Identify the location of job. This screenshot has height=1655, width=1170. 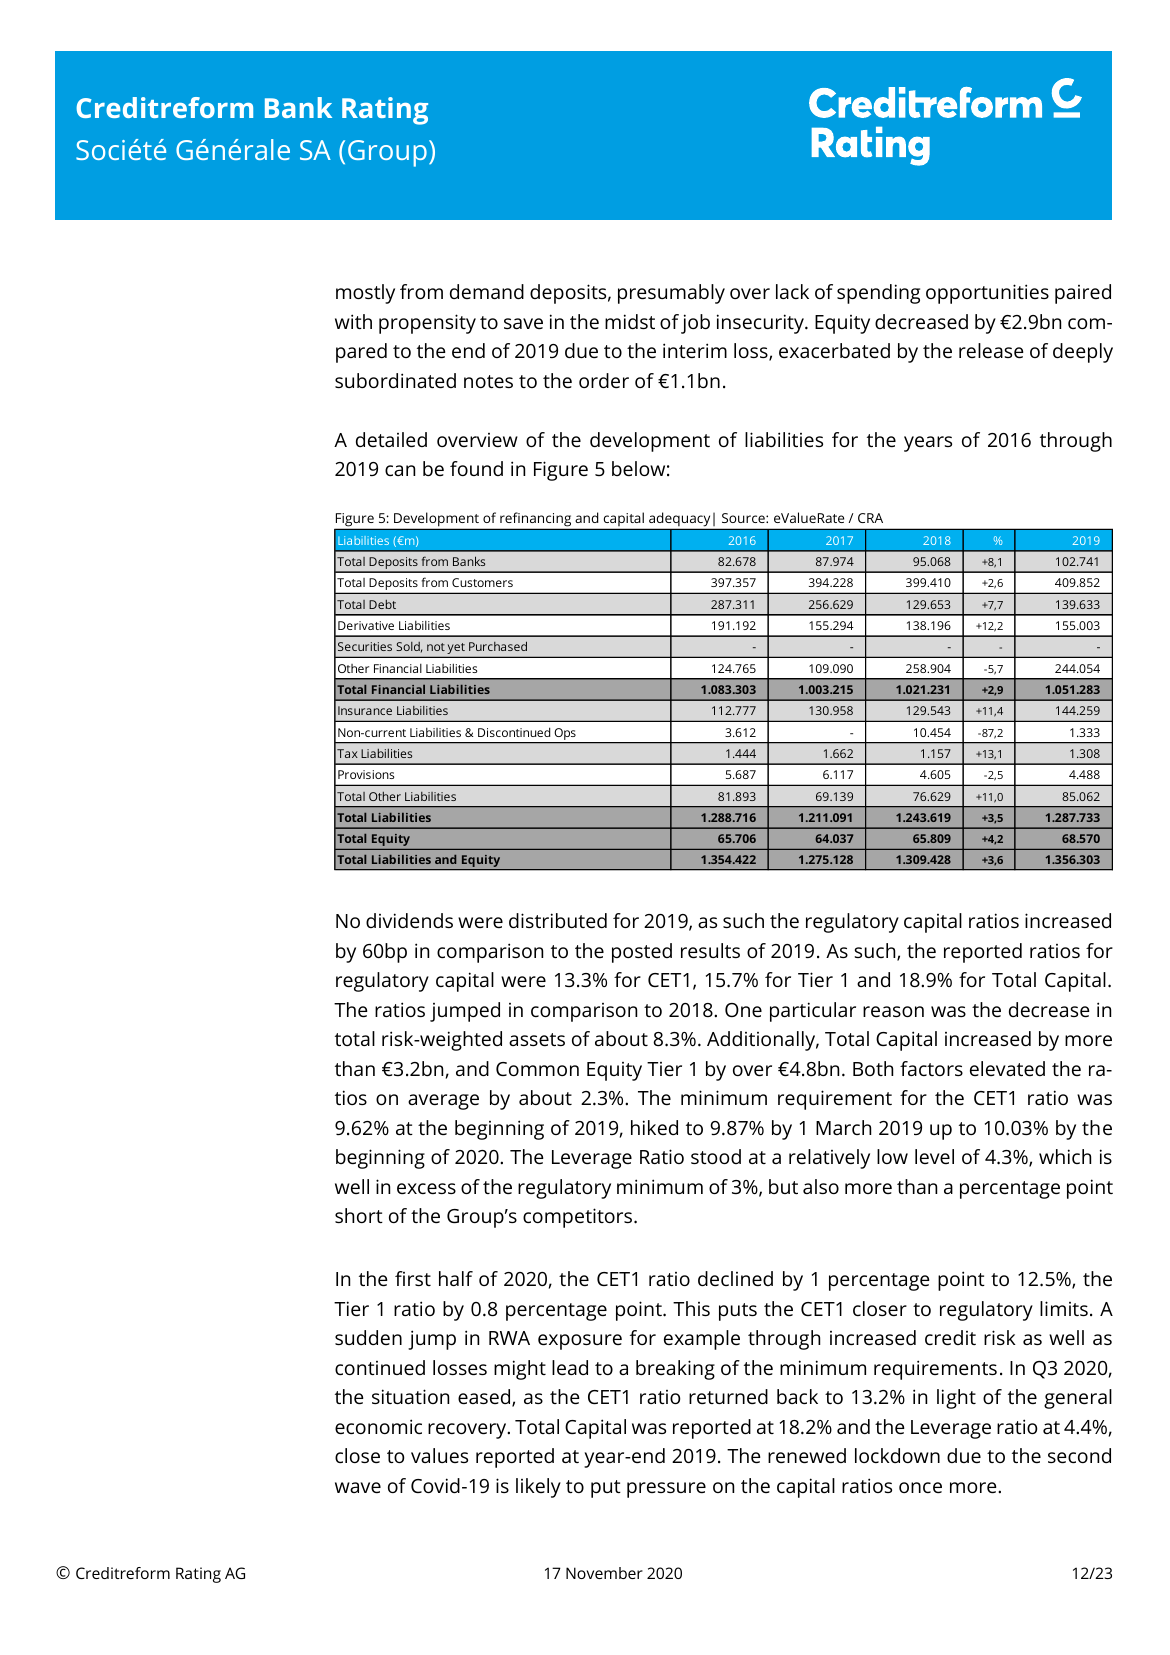
(695, 324).
